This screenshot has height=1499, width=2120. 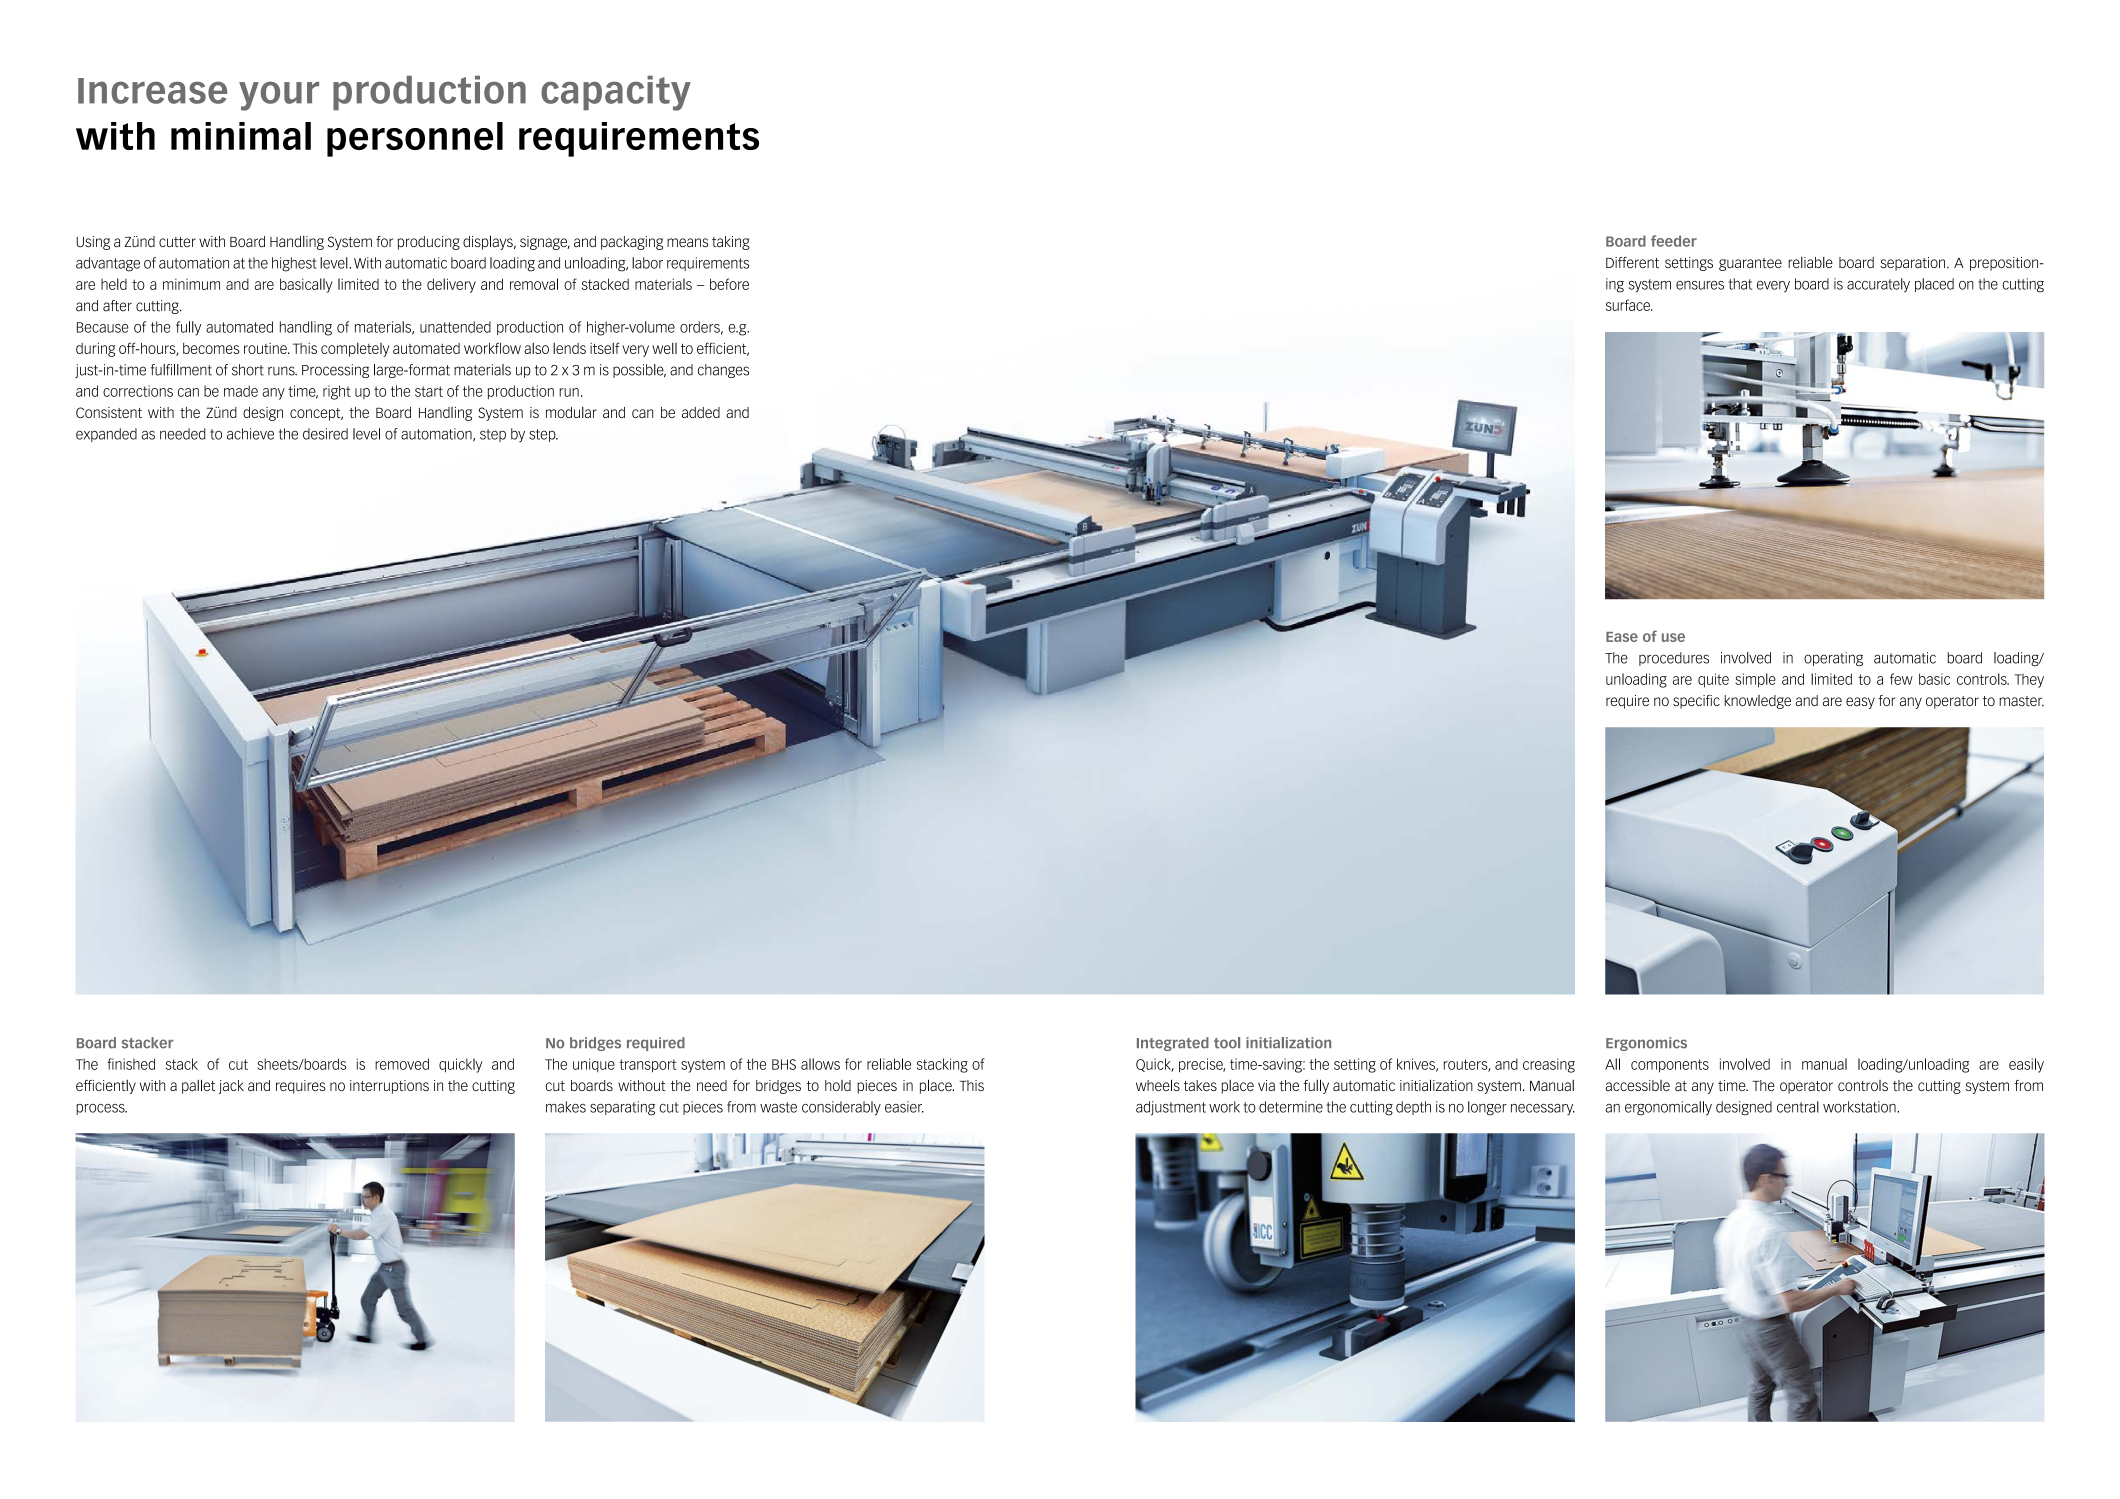 What do you see at coordinates (1674, 241) in the screenshot?
I see `feeder` at bounding box center [1674, 241].
